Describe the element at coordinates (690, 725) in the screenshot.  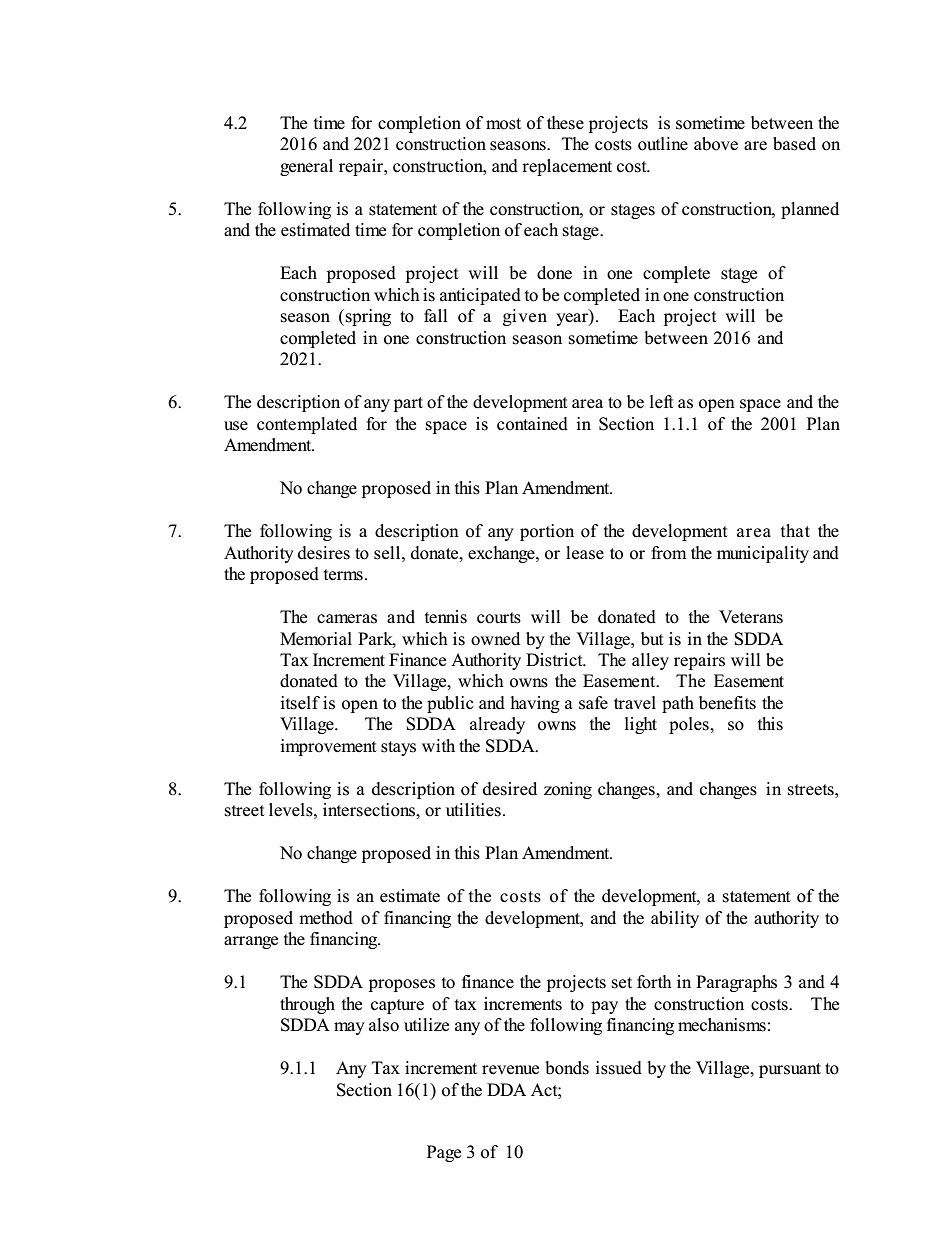
I see `poles` at that location.
